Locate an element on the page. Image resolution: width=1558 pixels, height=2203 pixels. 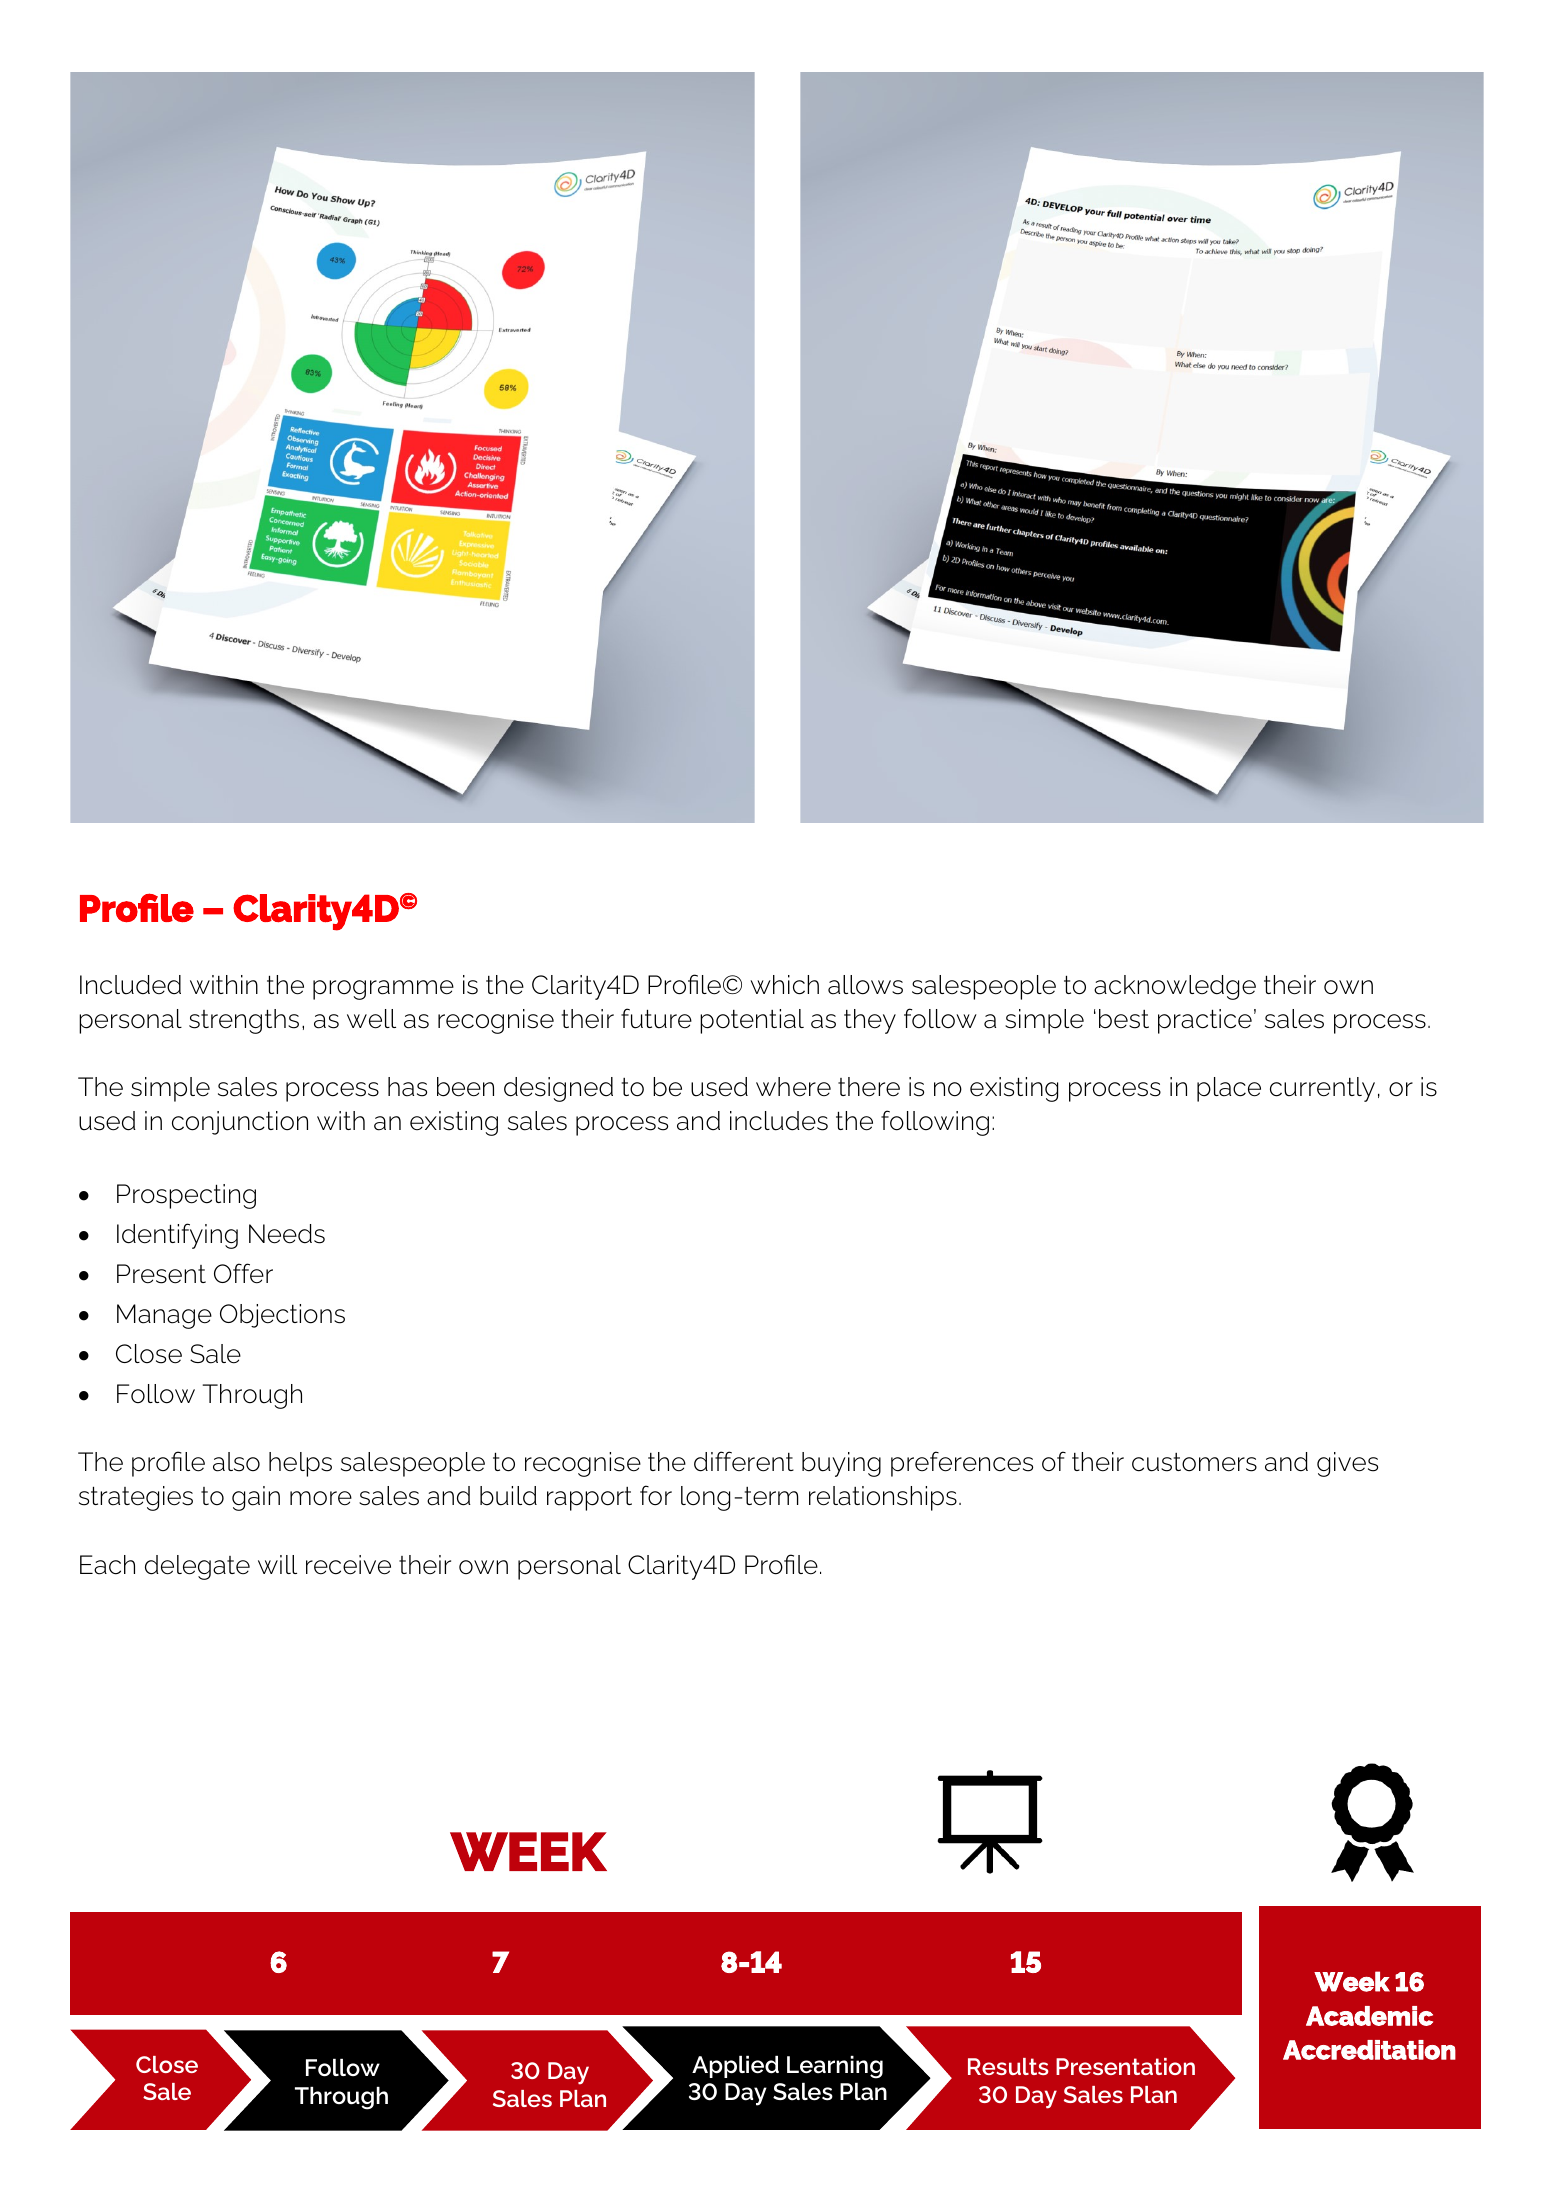
different is located at coordinates (744, 1461).
